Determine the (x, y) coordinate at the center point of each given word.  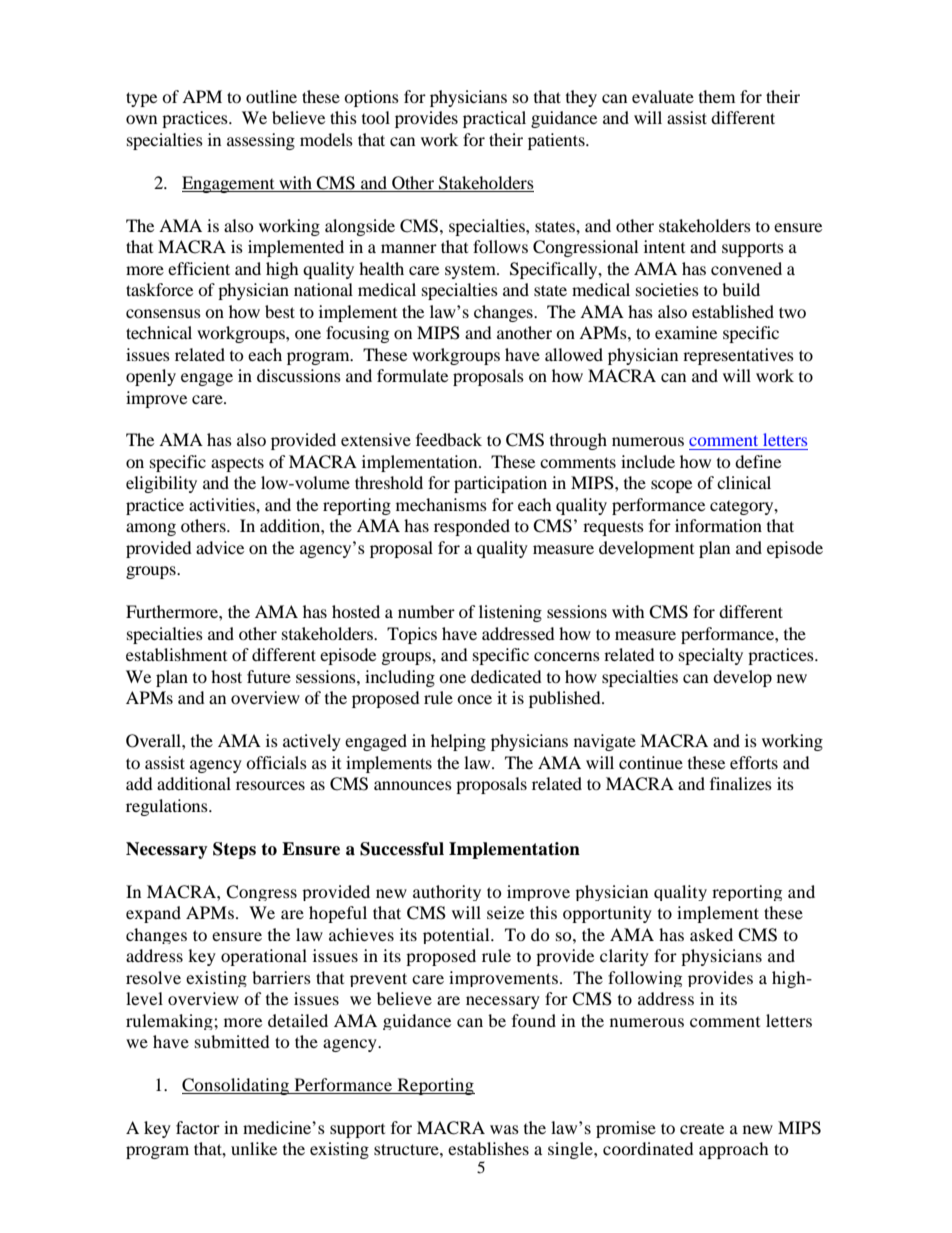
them (717, 96)
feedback (449, 439)
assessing (261, 141)
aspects (237, 464)
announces (413, 785)
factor (198, 1127)
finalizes (741, 783)
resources (270, 785)
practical (494, 119)
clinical (744, 482)
